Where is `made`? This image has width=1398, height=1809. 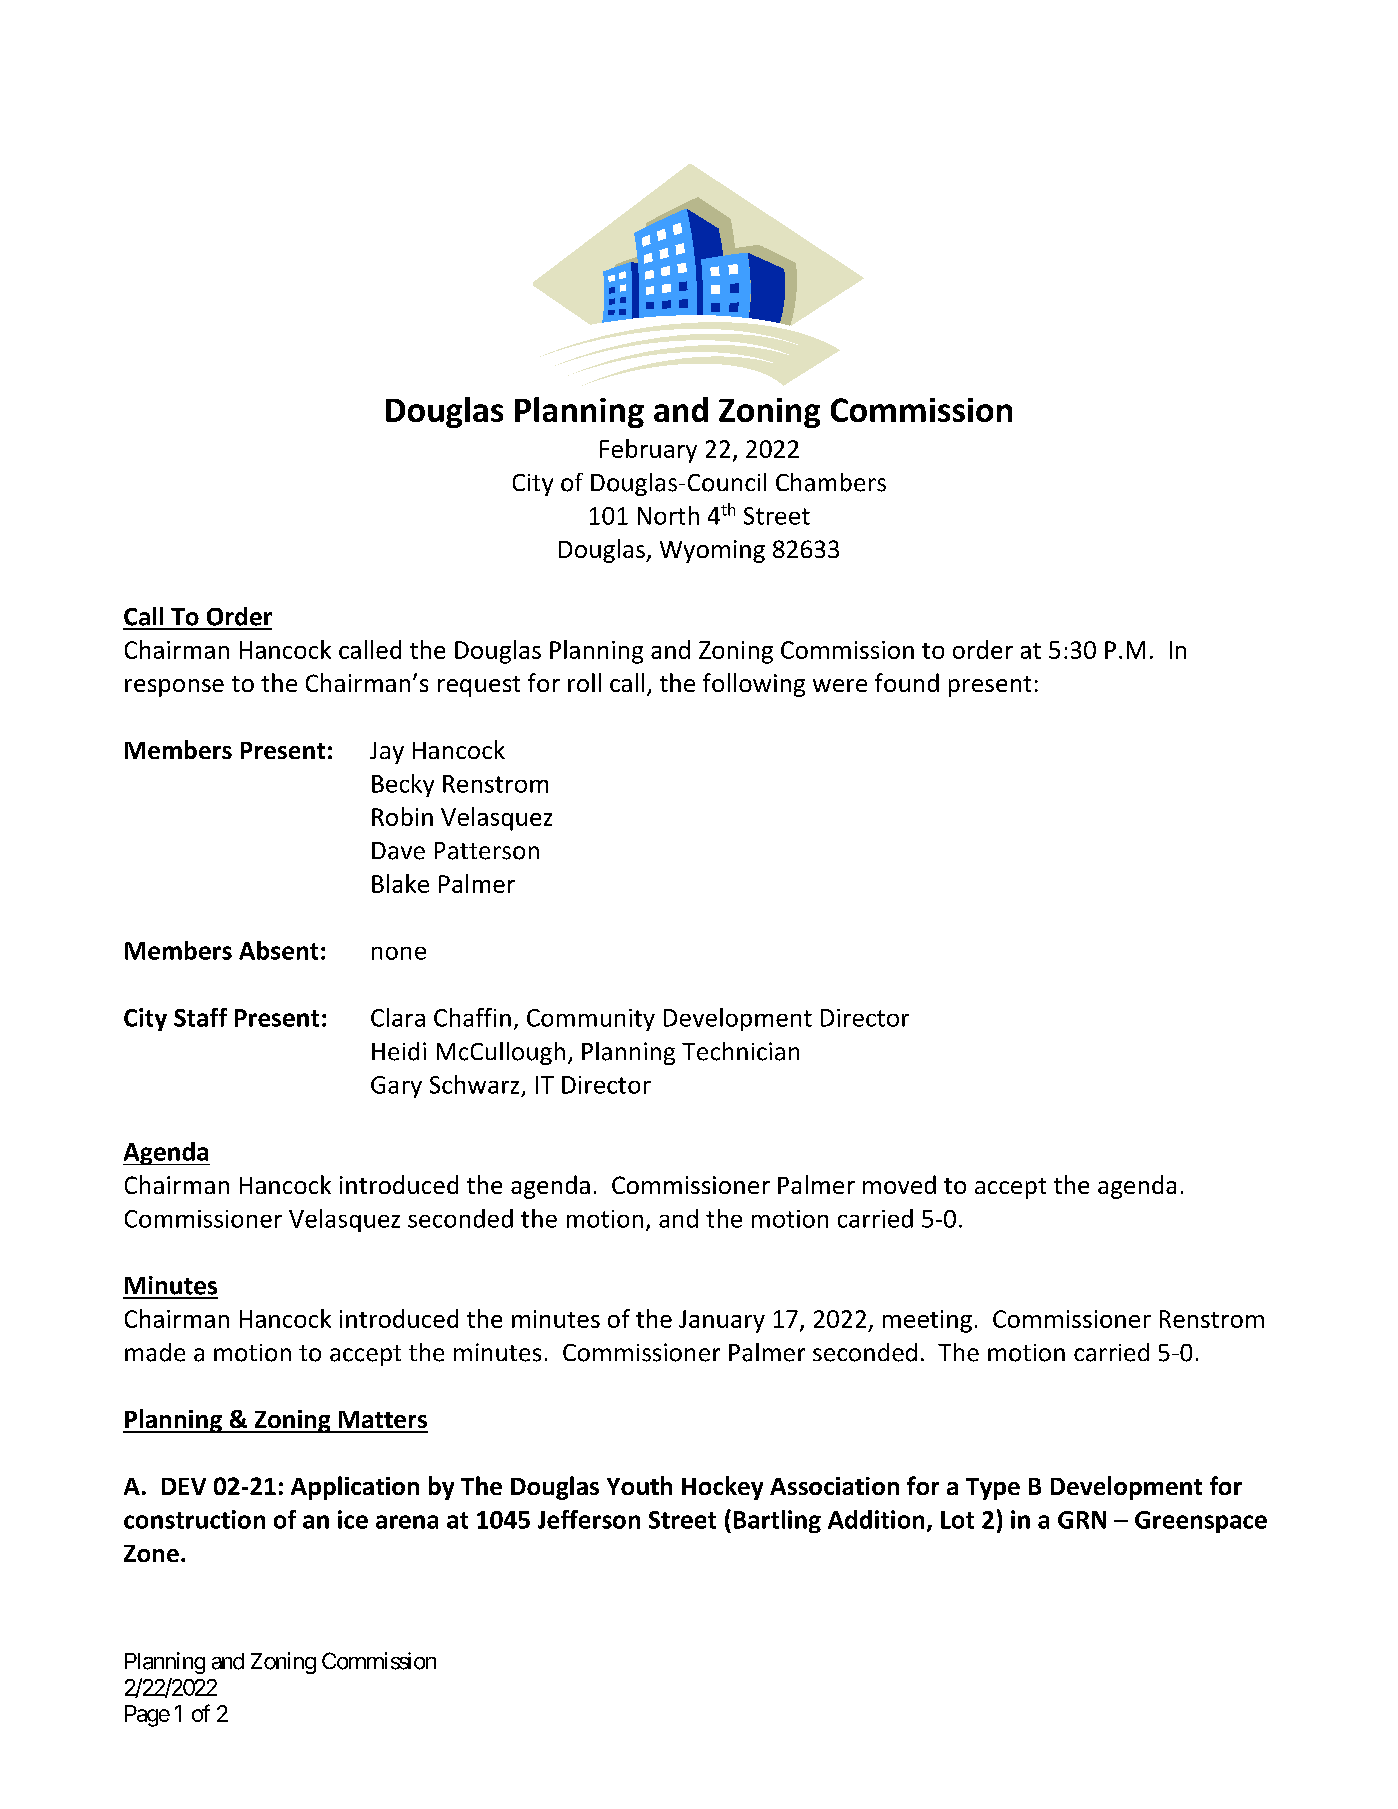
made is located at coordinates (155, 1352).
